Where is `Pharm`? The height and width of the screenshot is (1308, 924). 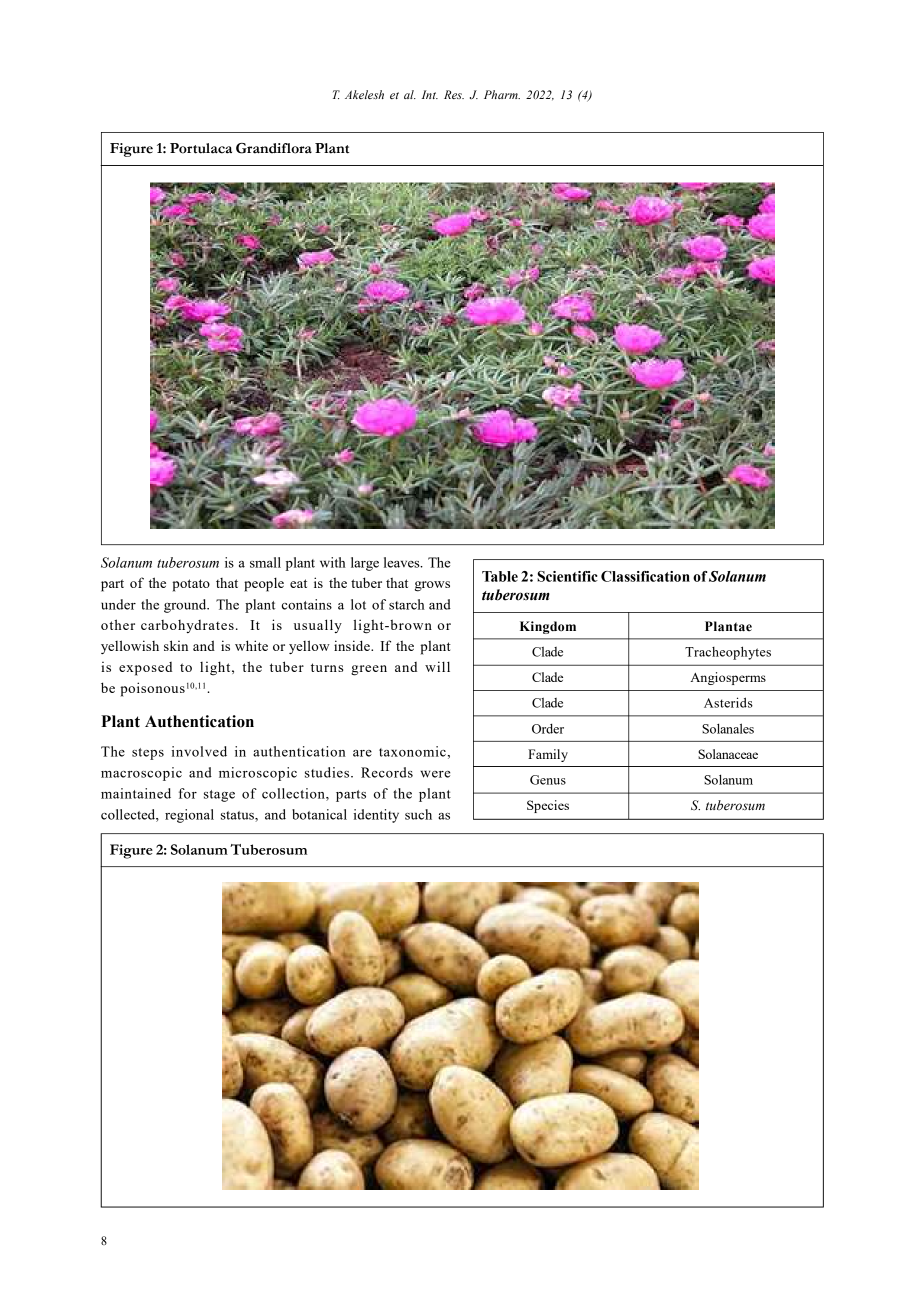 Pharm is located at coordinates (502, 94).
